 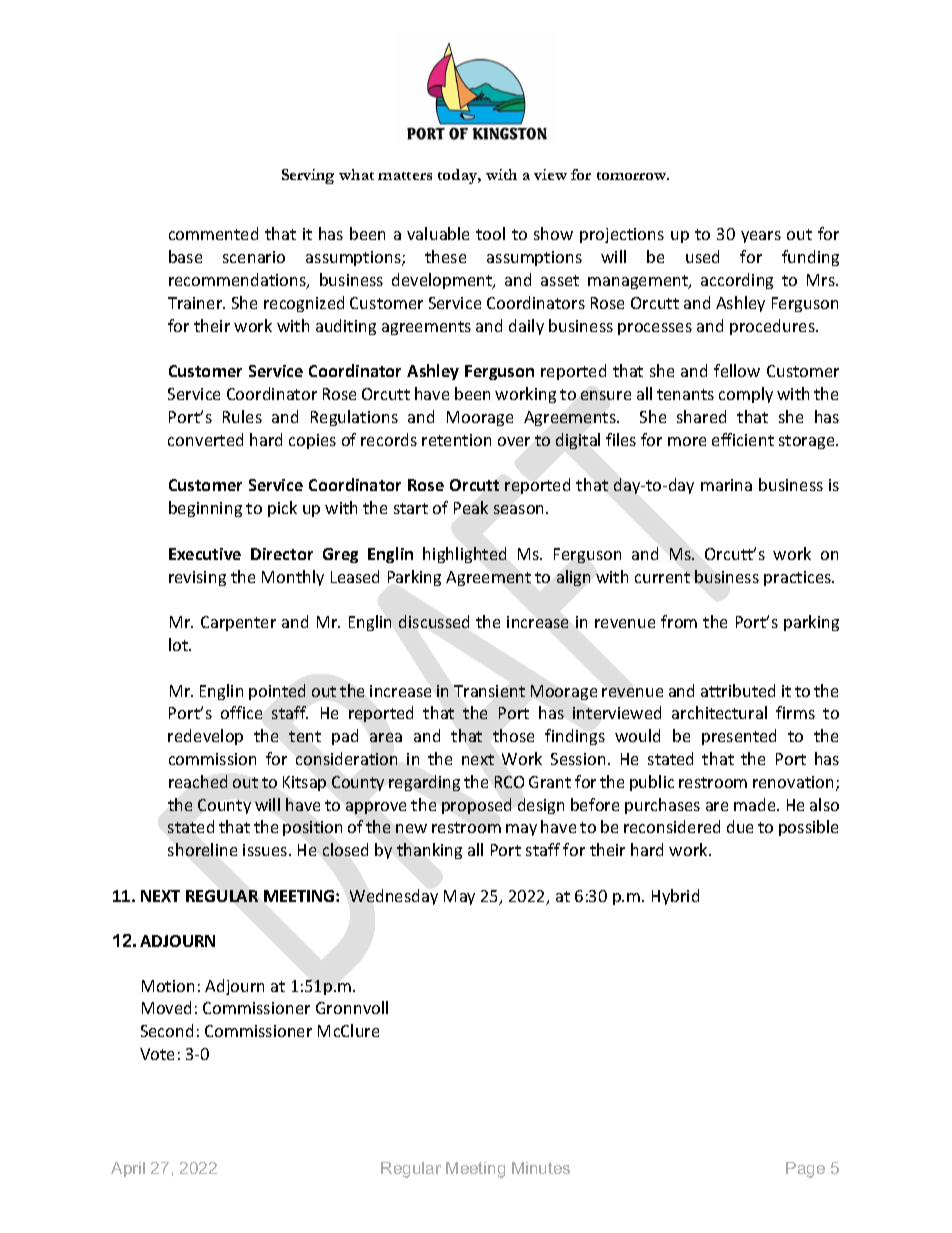 I want to click on years, so click(x=761, y=237).
